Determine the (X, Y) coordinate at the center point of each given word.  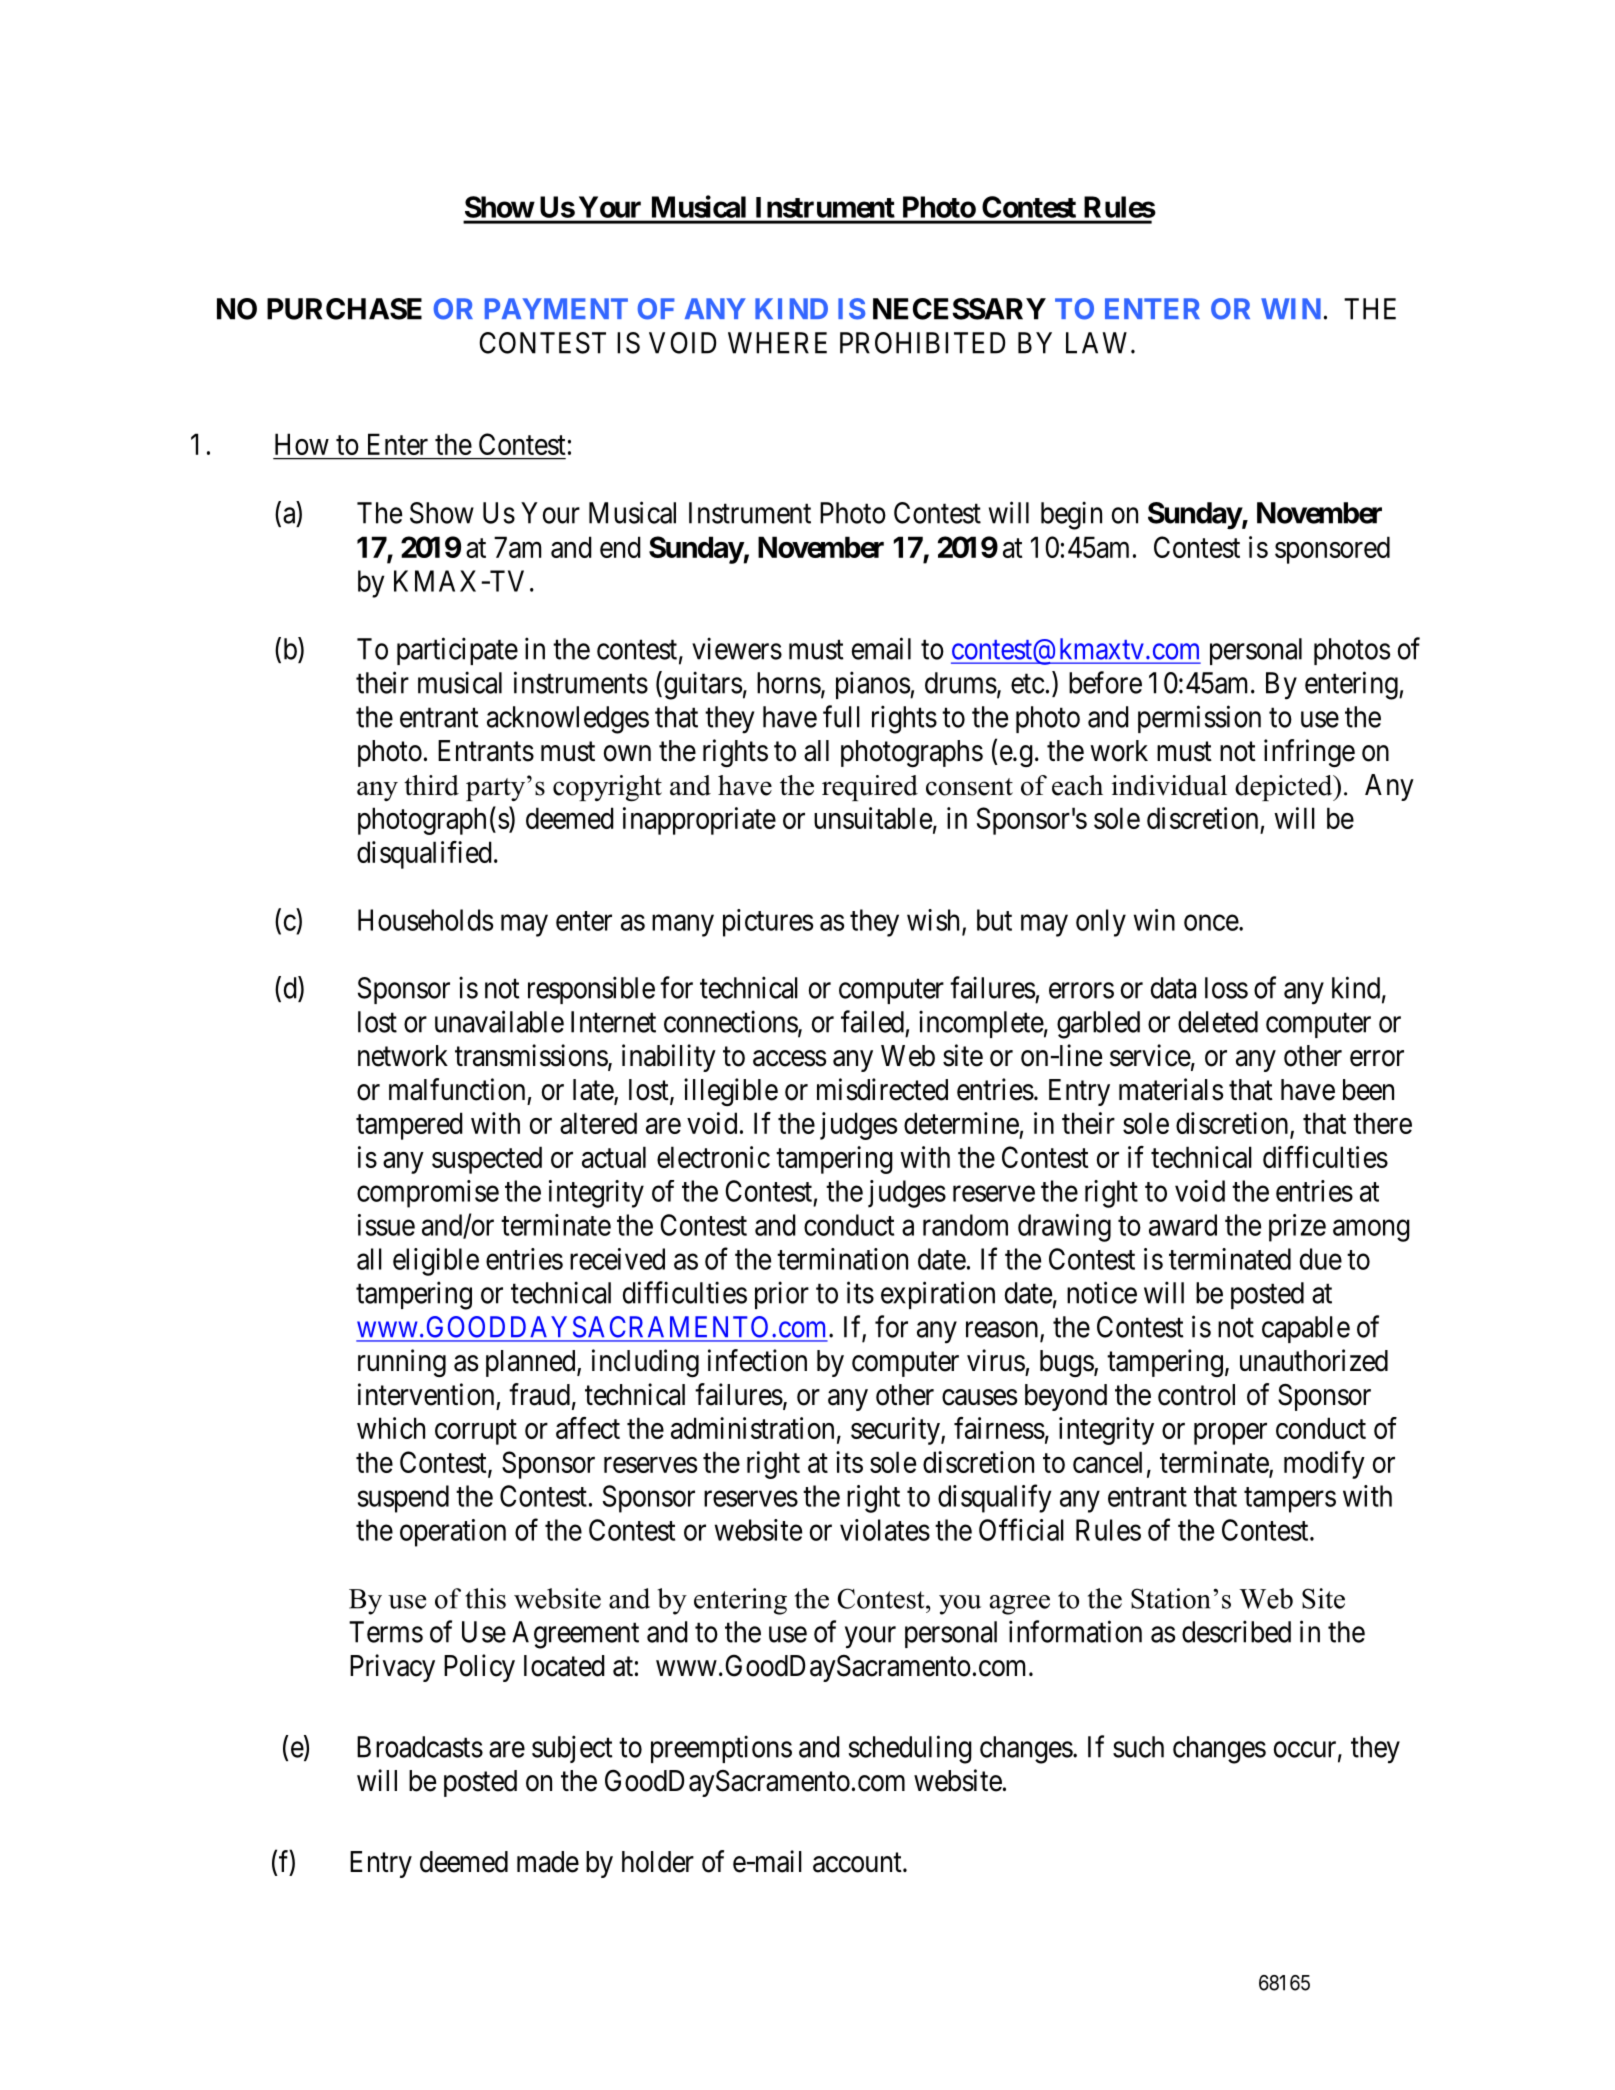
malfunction (457, 1089)
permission (1199, 719)
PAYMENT (556, 308)
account (858, 1863)
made (548, 1862)
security (896, 1431)
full (841, 716)
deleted (1218, 1022)
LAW (1096, 343)
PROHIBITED (922, 343)
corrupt (476, 1432)
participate (457, 651)
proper (1230, 1434)
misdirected (882, 1089)
